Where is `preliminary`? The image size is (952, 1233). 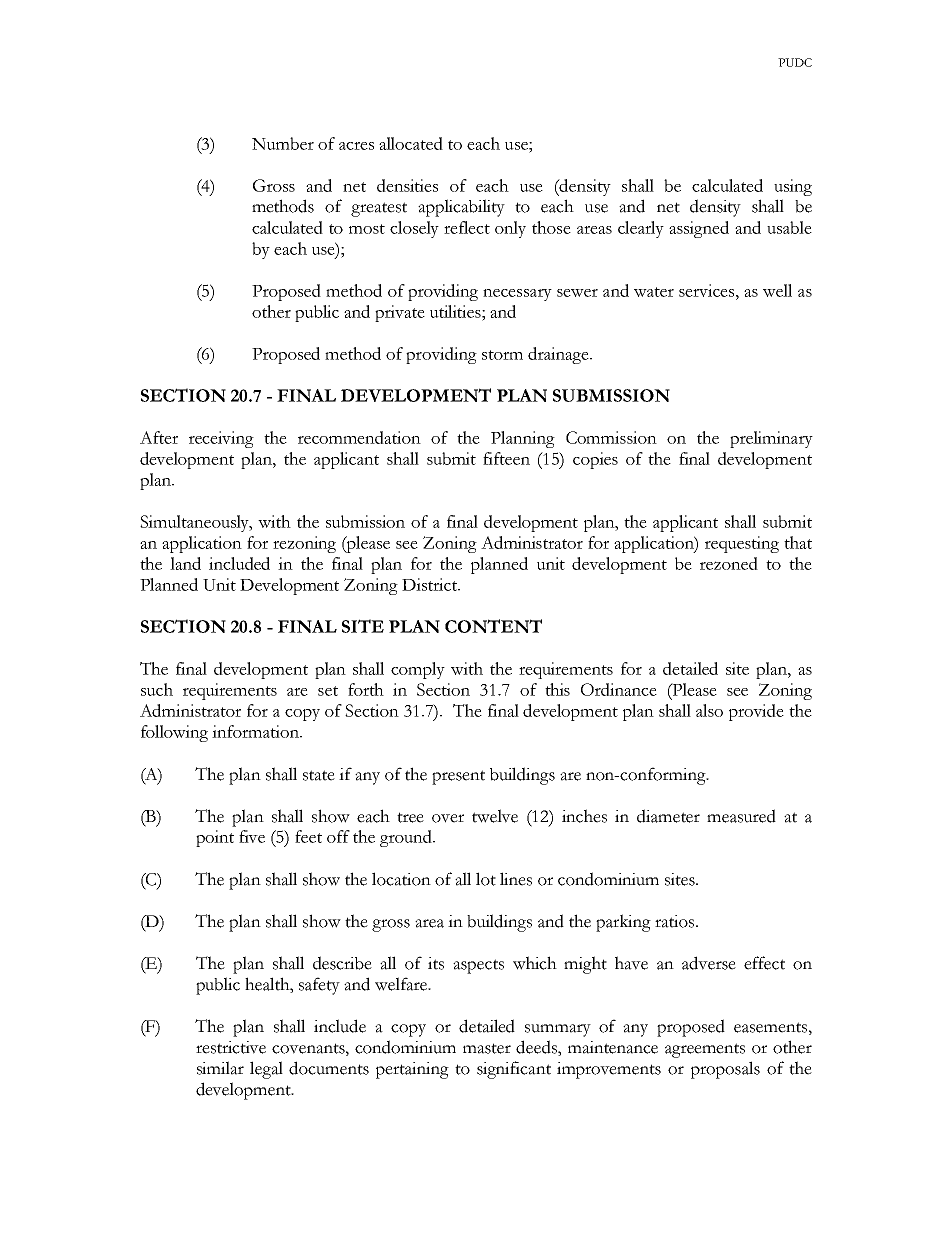 preliminary is located at coordinates (771, 439).
